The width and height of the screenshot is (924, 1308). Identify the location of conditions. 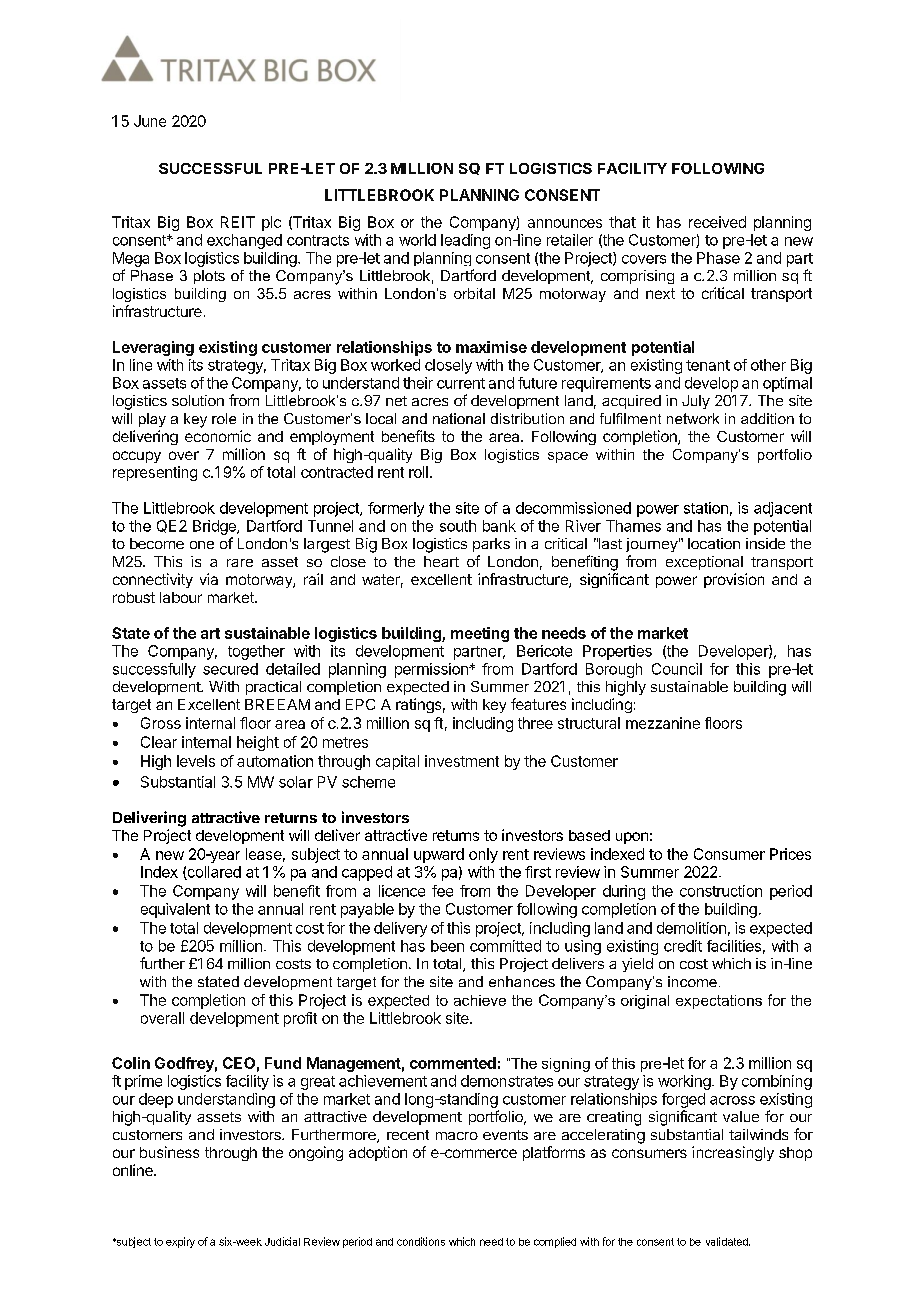
(421, 1241).
